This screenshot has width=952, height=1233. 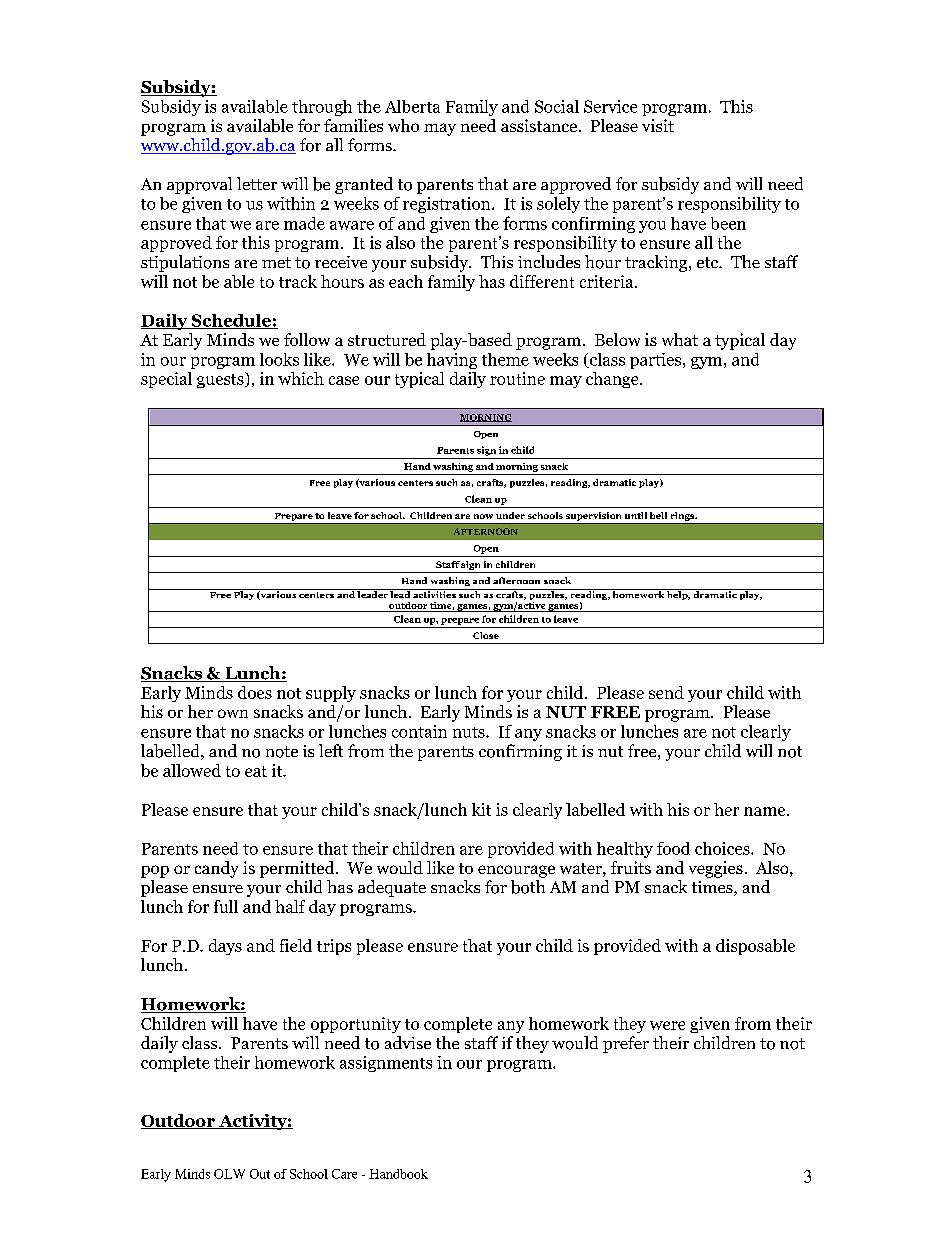 What do you see at coordinates (403, 125) in the screenshot?
I see `who` at bounding box center [403, 125].
